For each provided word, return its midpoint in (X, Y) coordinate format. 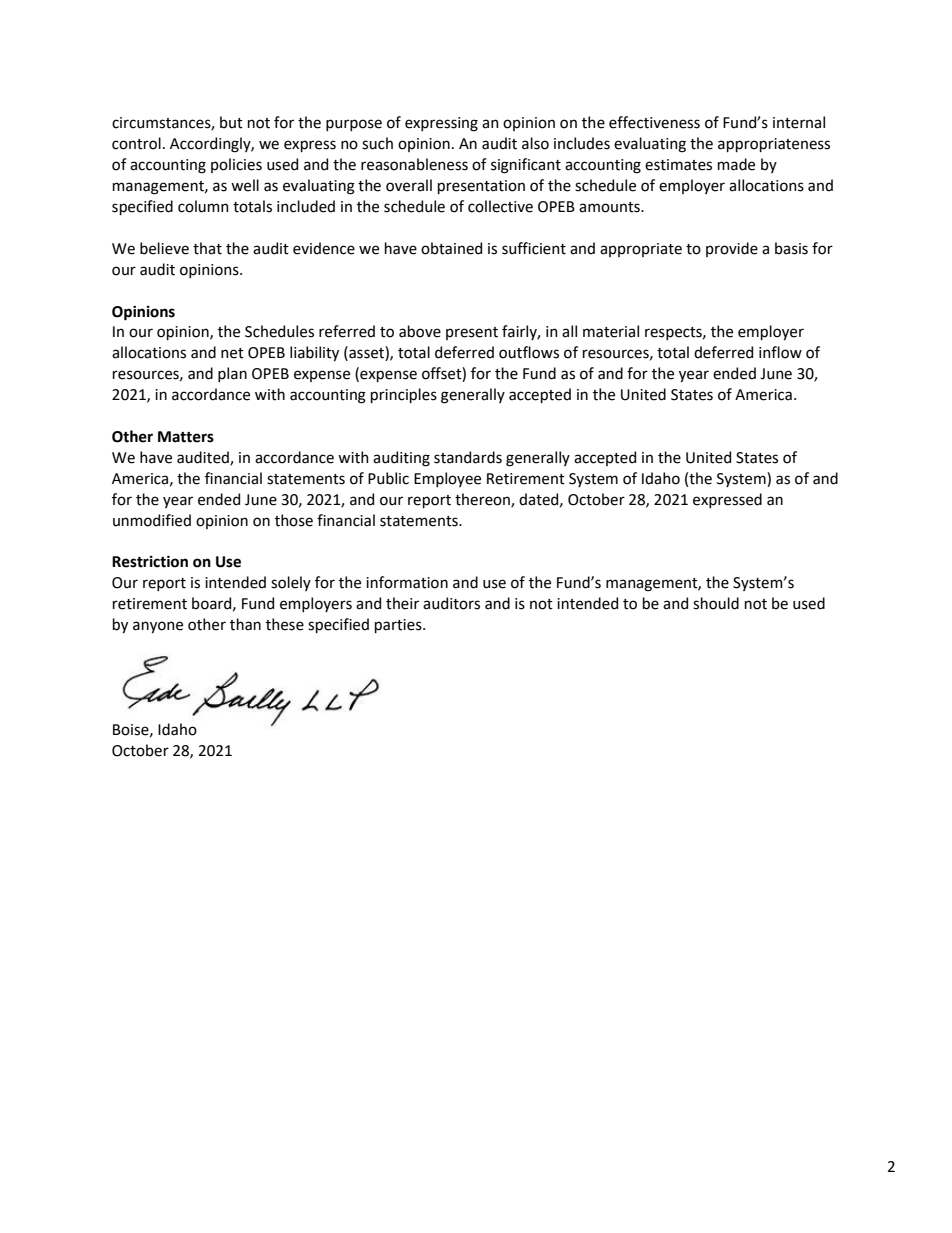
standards (468, 457)
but (231, 122)
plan (232, 374)
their (402, 603)
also (535, 143)
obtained (451, 248)
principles (404, 395)
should (716, 603)
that (207, 248)
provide (732, 249)
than (245, 624)
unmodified (152, 520)
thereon (483, 500)
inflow (780, 352)
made (736, 164)
